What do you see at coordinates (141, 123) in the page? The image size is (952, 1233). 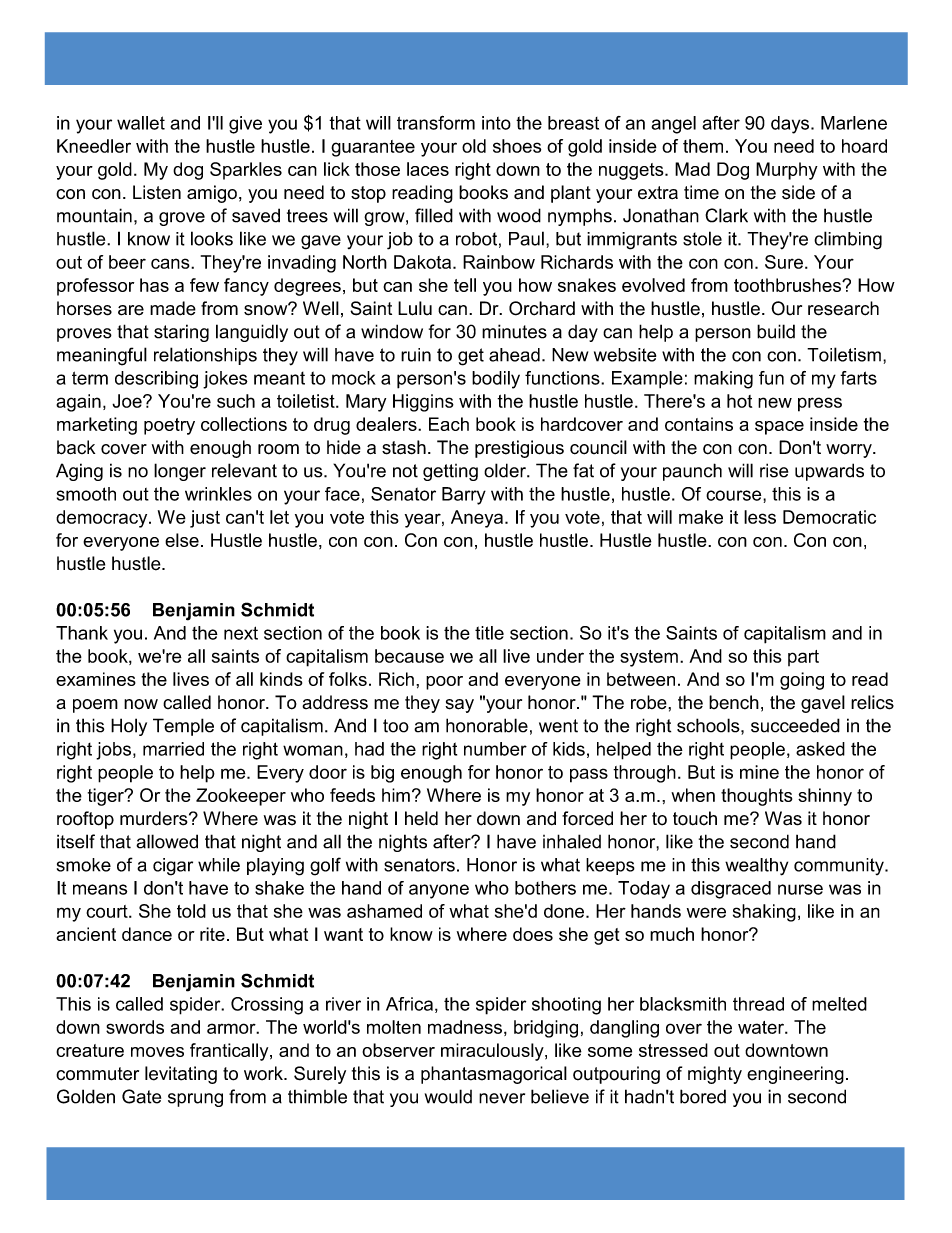 I see `wallet` at bounding box center [141, 123].
